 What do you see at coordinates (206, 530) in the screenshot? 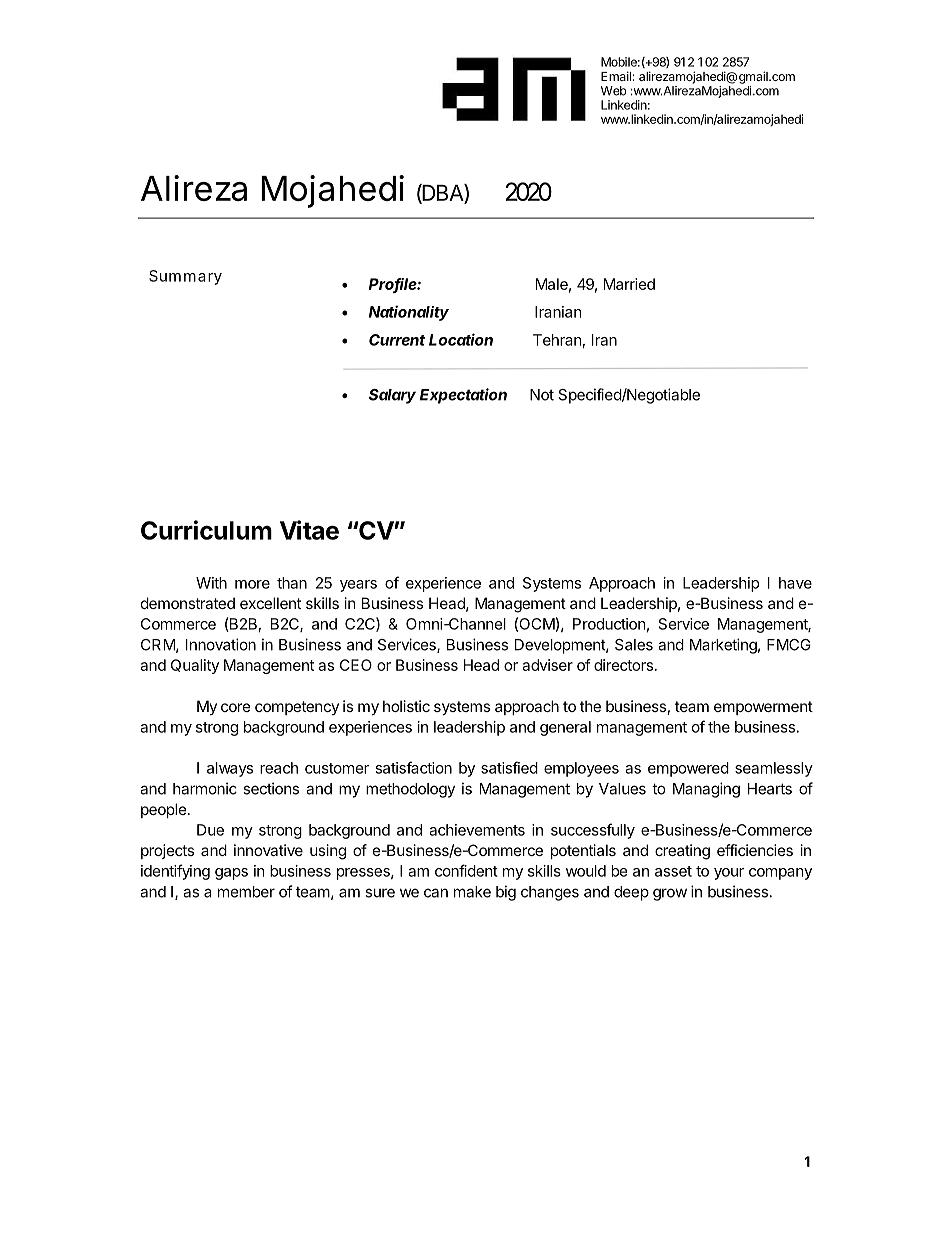
I see `Curriculum` at bounding box center [206, 530].
